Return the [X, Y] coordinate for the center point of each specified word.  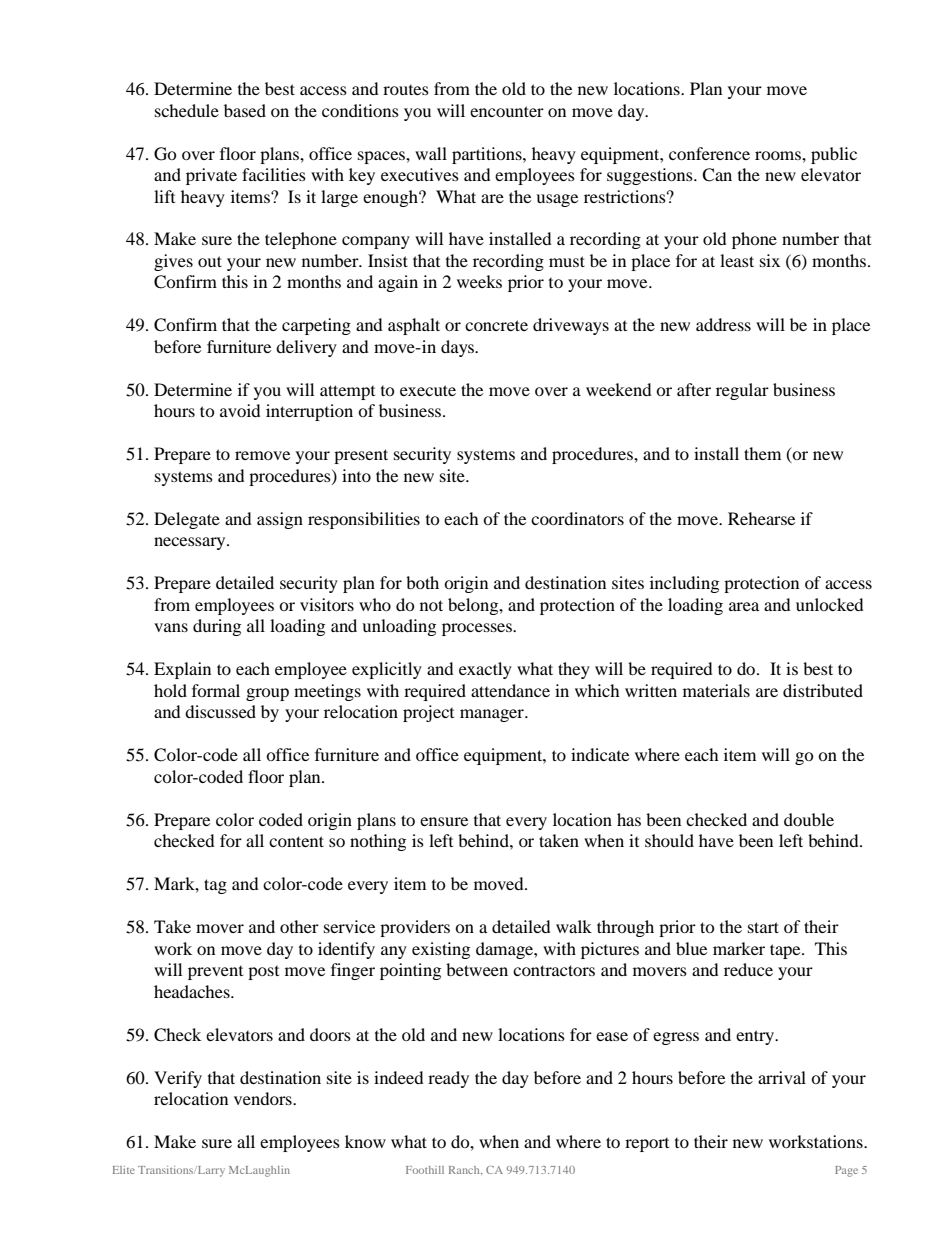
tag [215, 886]
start [763, 927]
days [458, 348]
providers [415, 928]
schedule [187, 110]
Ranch [465, 1170]
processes [478, 629]
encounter [507, 111]
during [217, 627]
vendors [264, 1098]
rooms [779, 155]
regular [742, 391]
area [744, 606]
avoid [240, 410]
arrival [782, 1077]
